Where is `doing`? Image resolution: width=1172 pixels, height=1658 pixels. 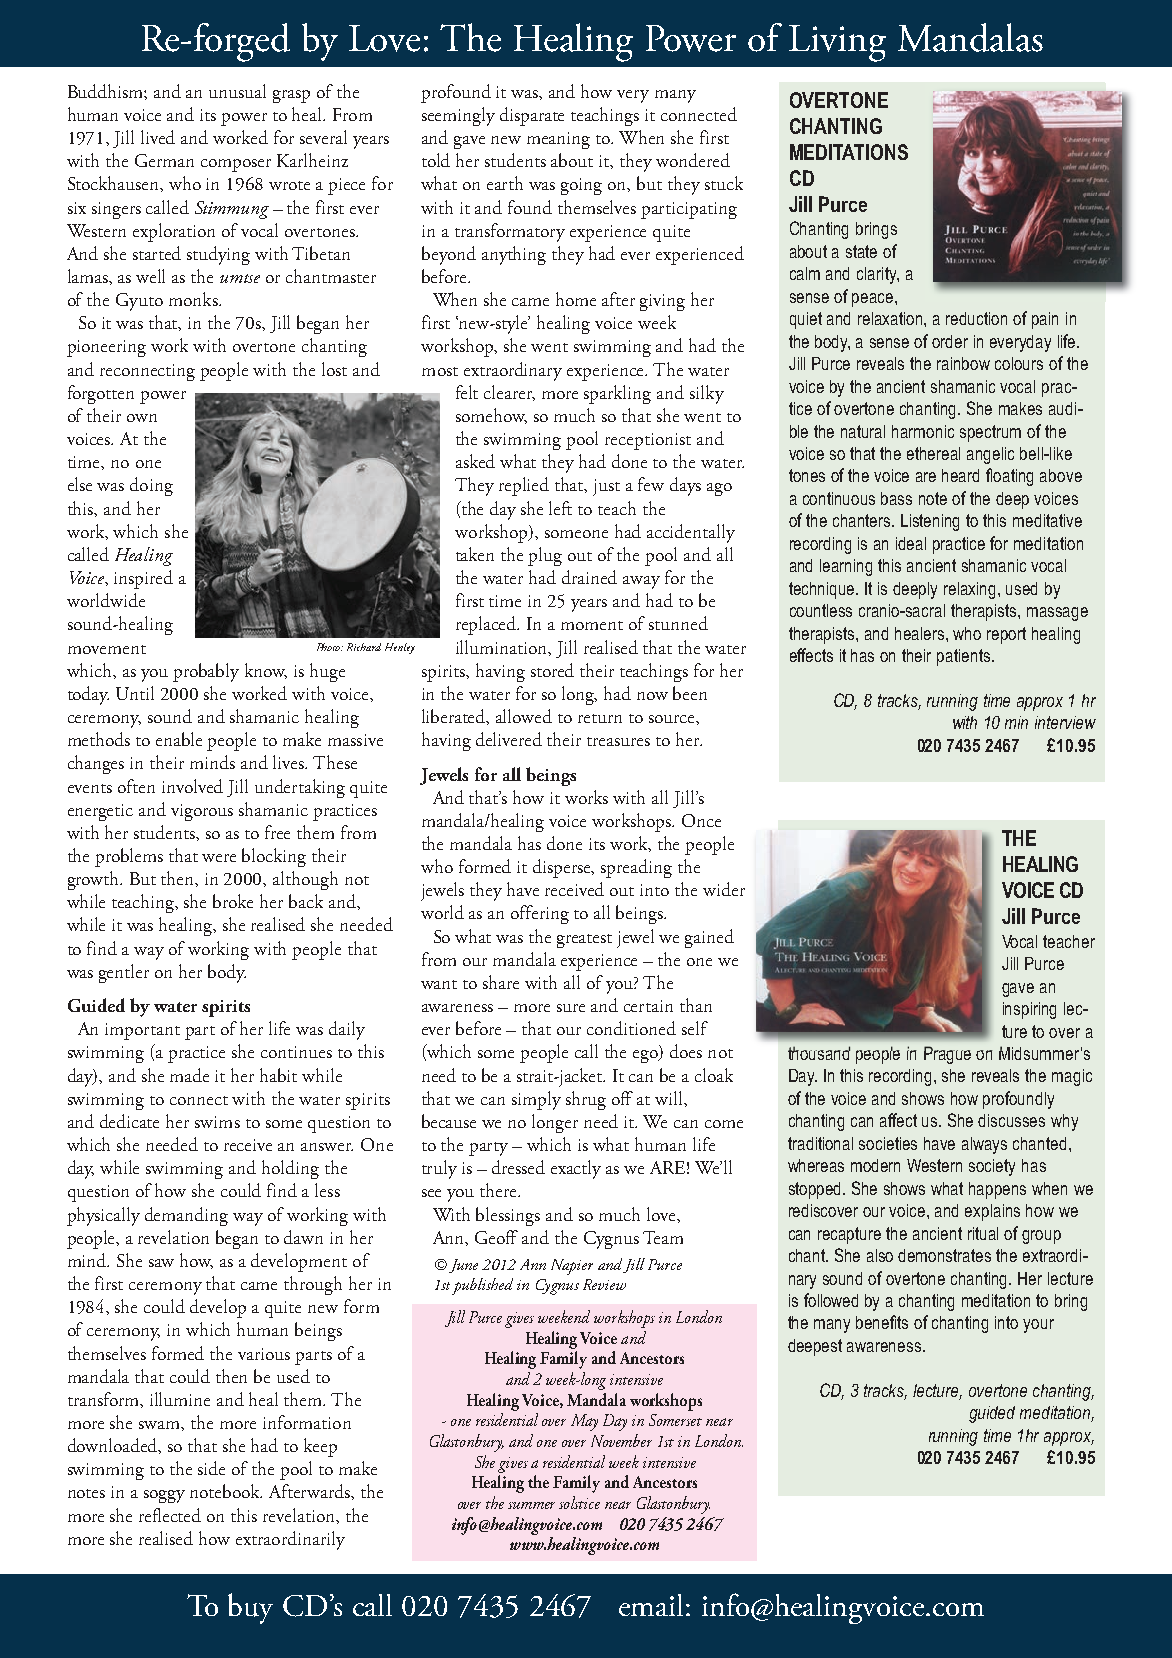 doing is located at coordinates (151, 486).
